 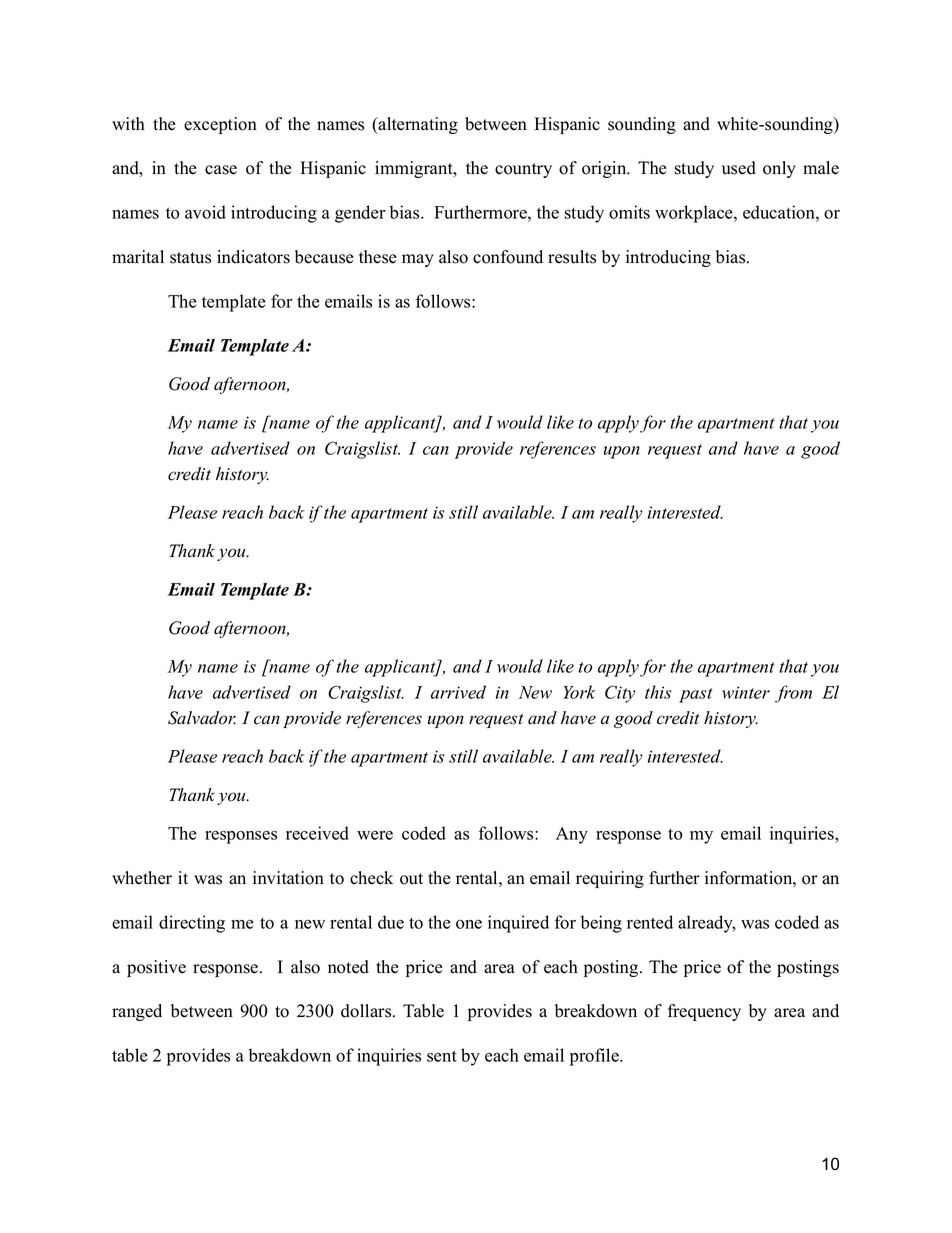 I want to click on arrived, so click(x=458, y=692).
